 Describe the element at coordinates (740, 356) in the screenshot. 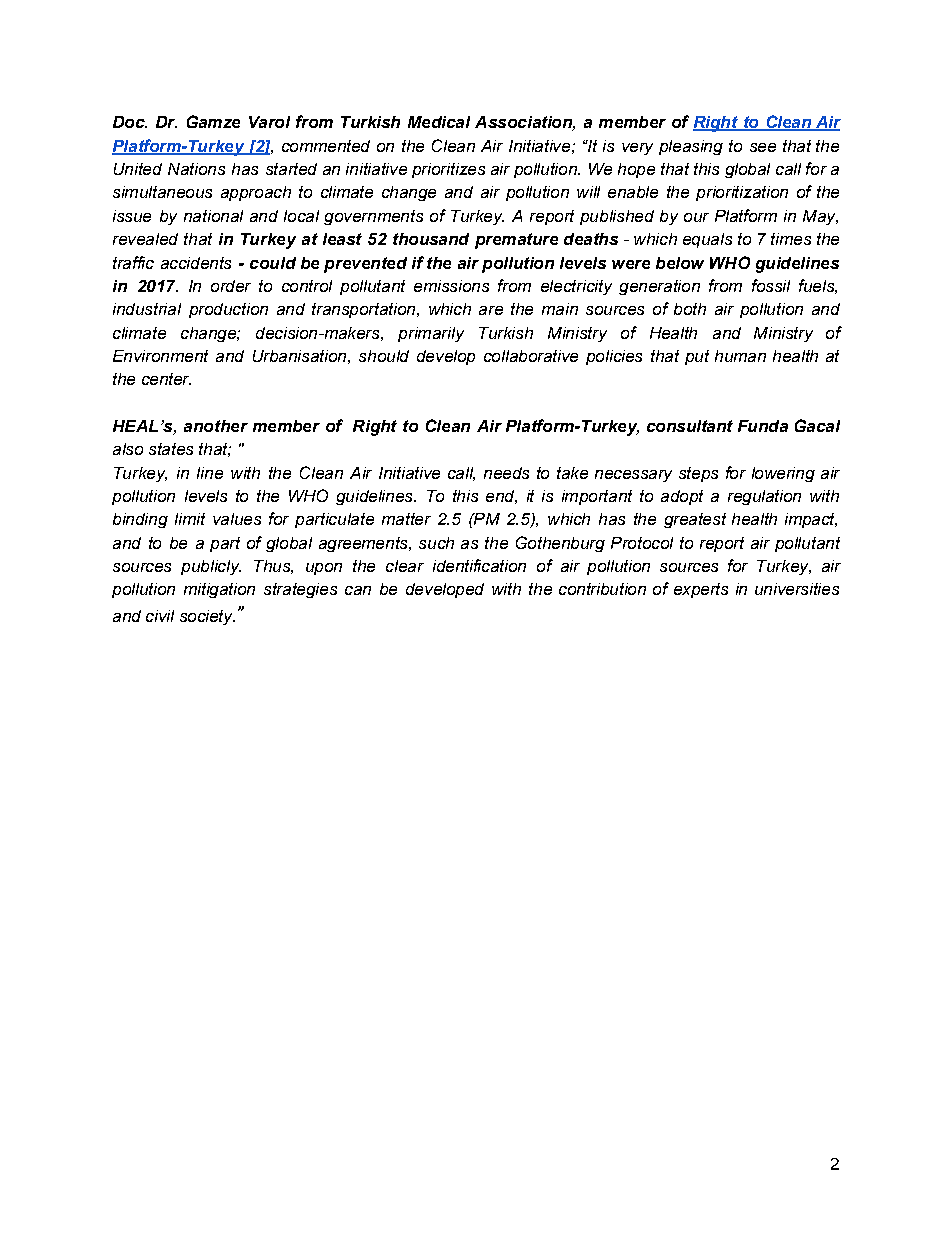

I see `human` at that location.
